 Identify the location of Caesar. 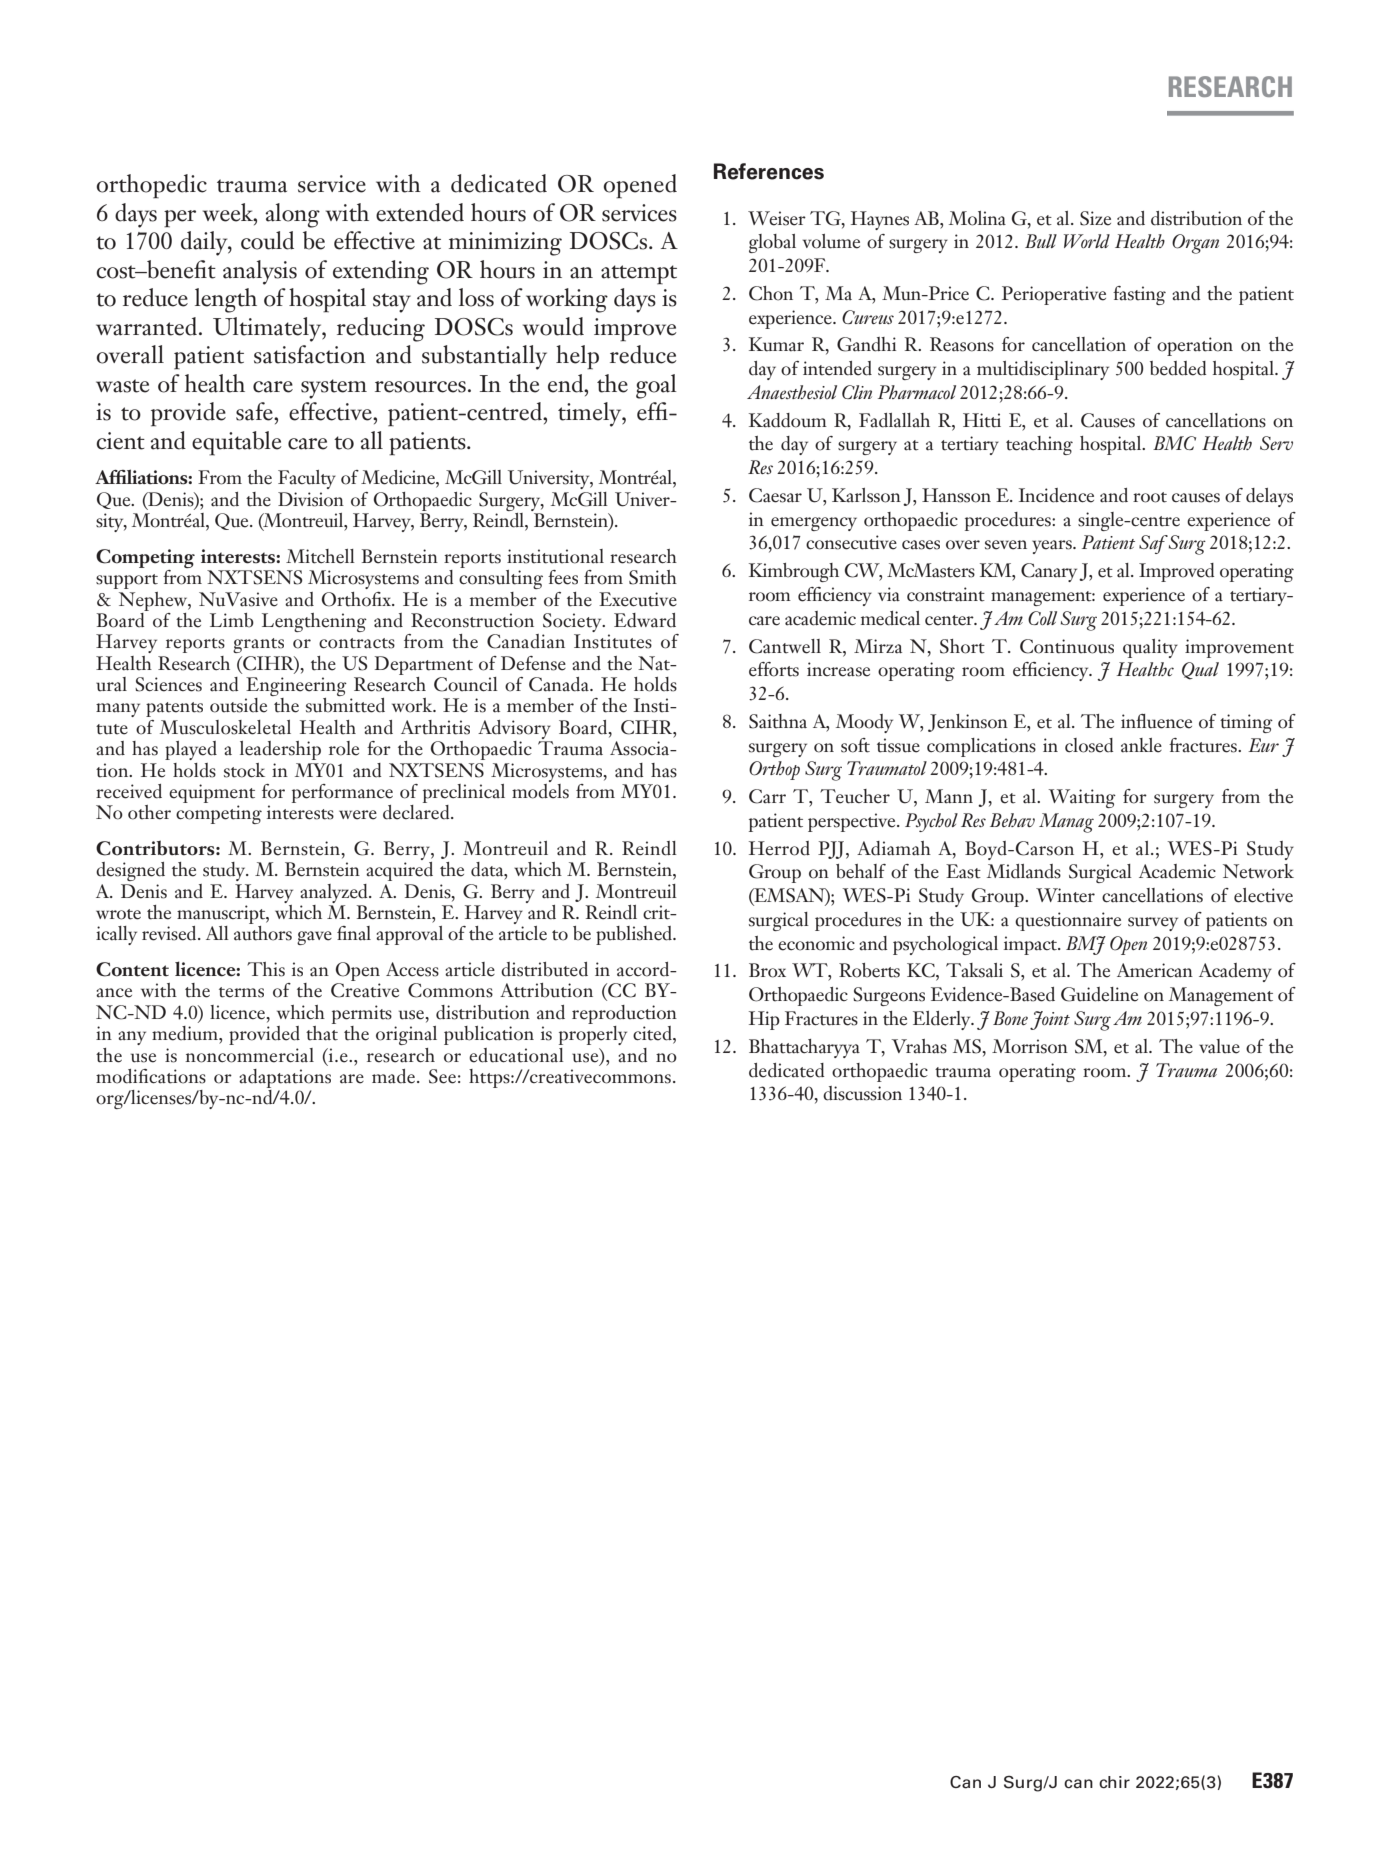
(775, 495).
